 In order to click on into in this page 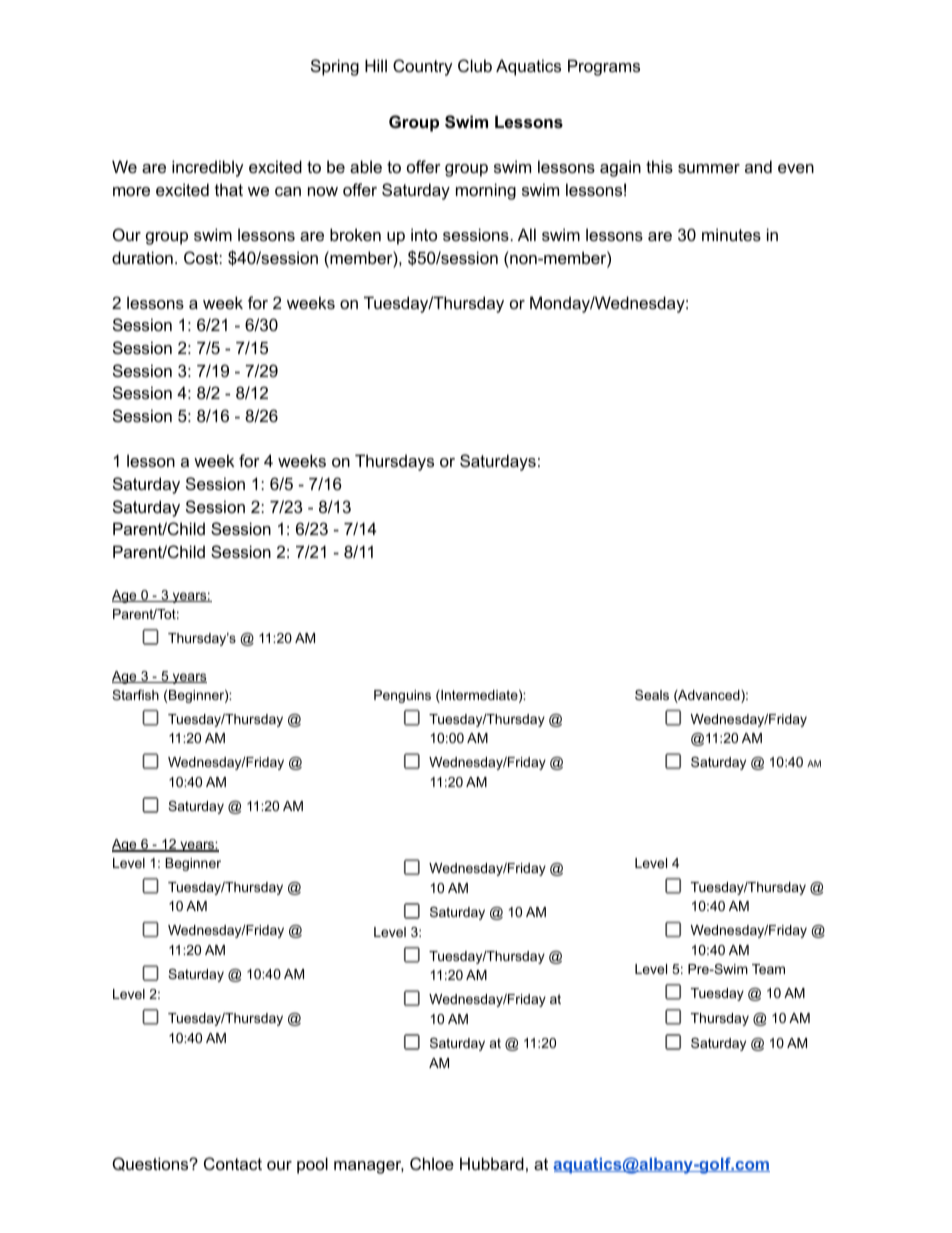, I will do `click(424, 234)`.
